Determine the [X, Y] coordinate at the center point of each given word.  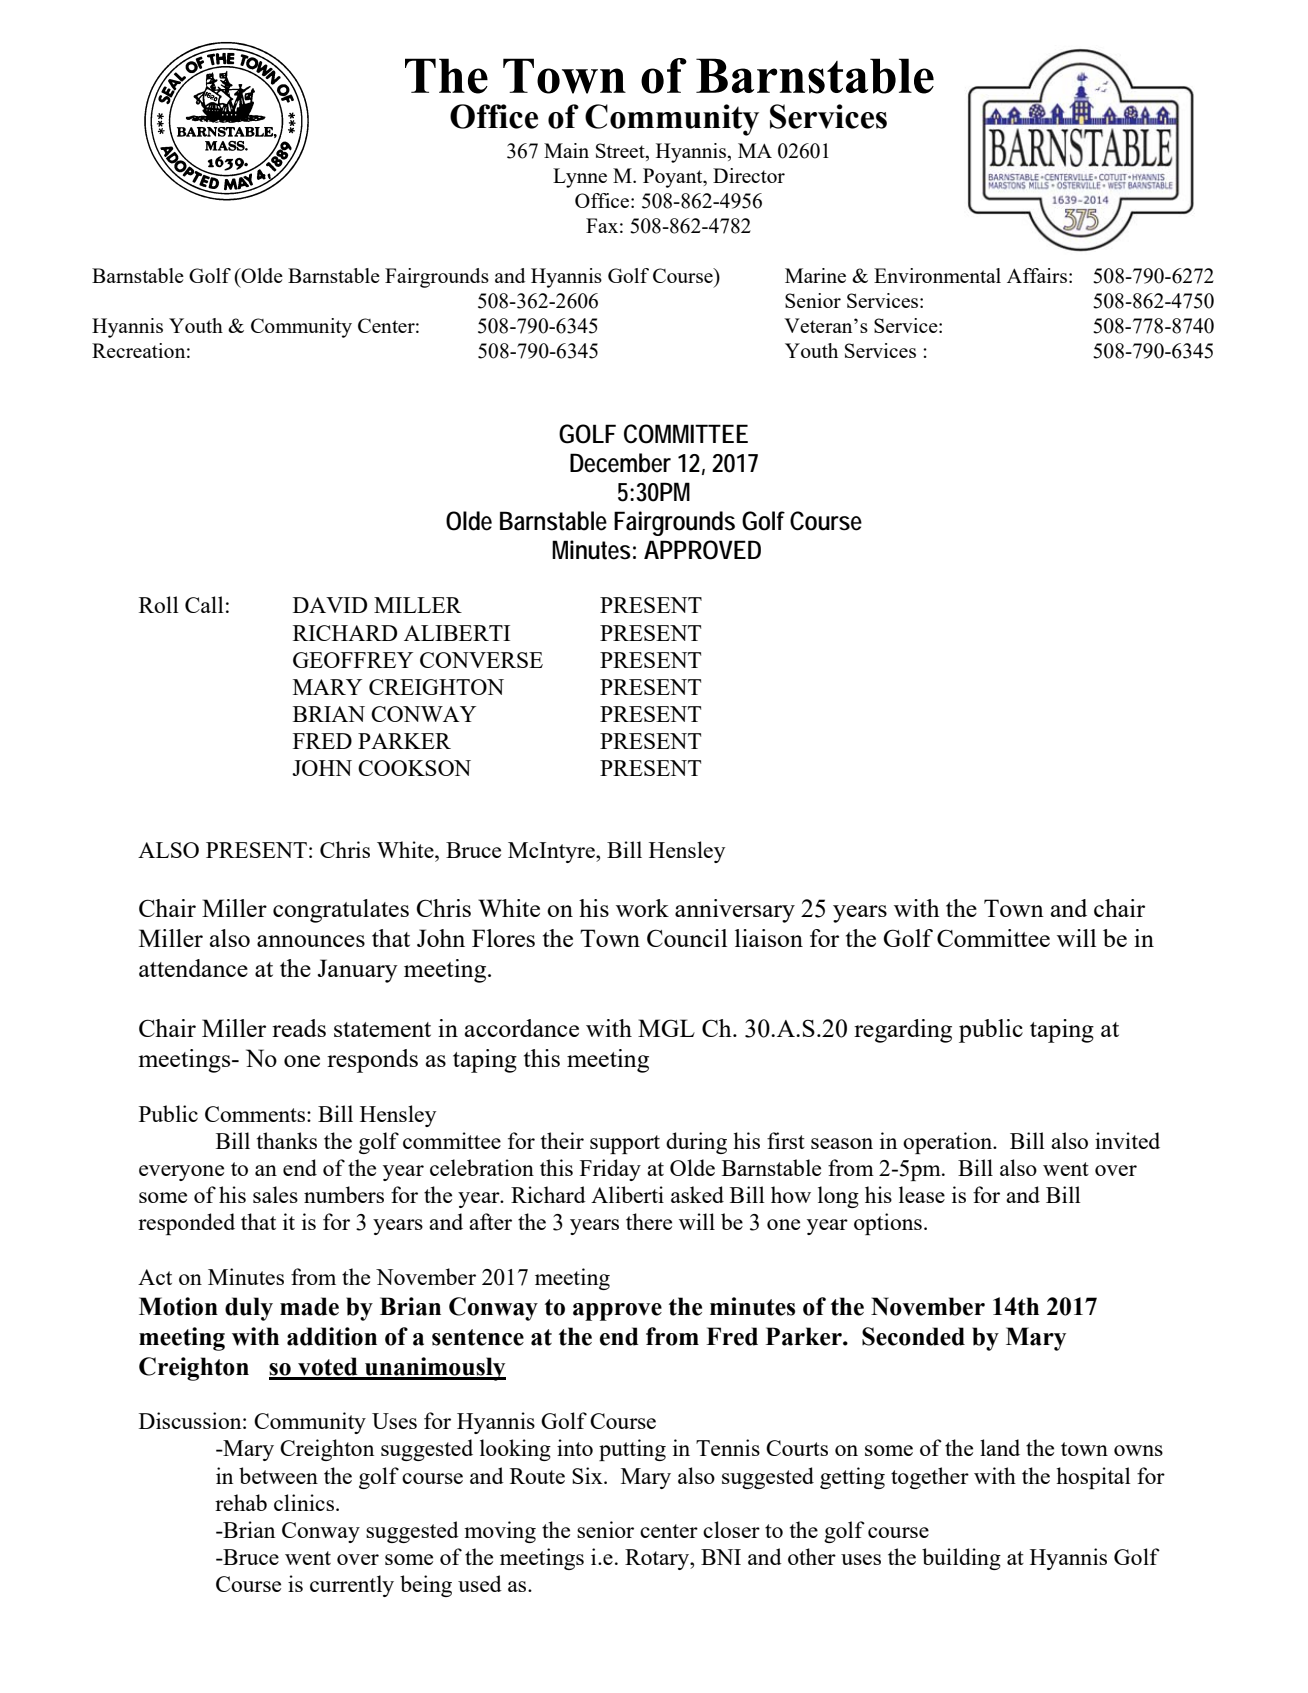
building [961, 1559]
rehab [241, 1502]
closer [731, 1529]
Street [621, 152]
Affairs [1037, 275]
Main [566, 150]
